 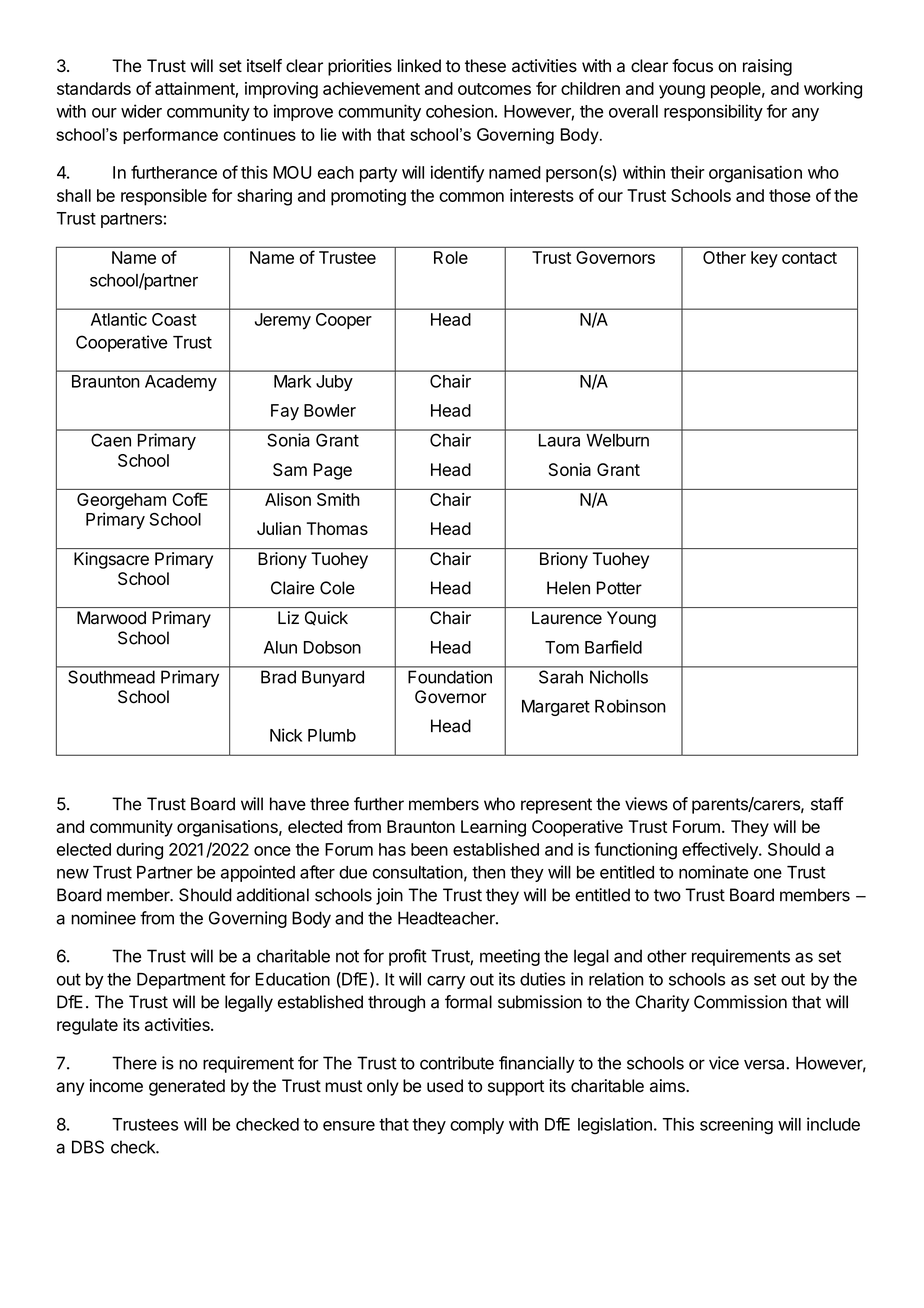 I want to click on wider, so click(x=141, y=111).
